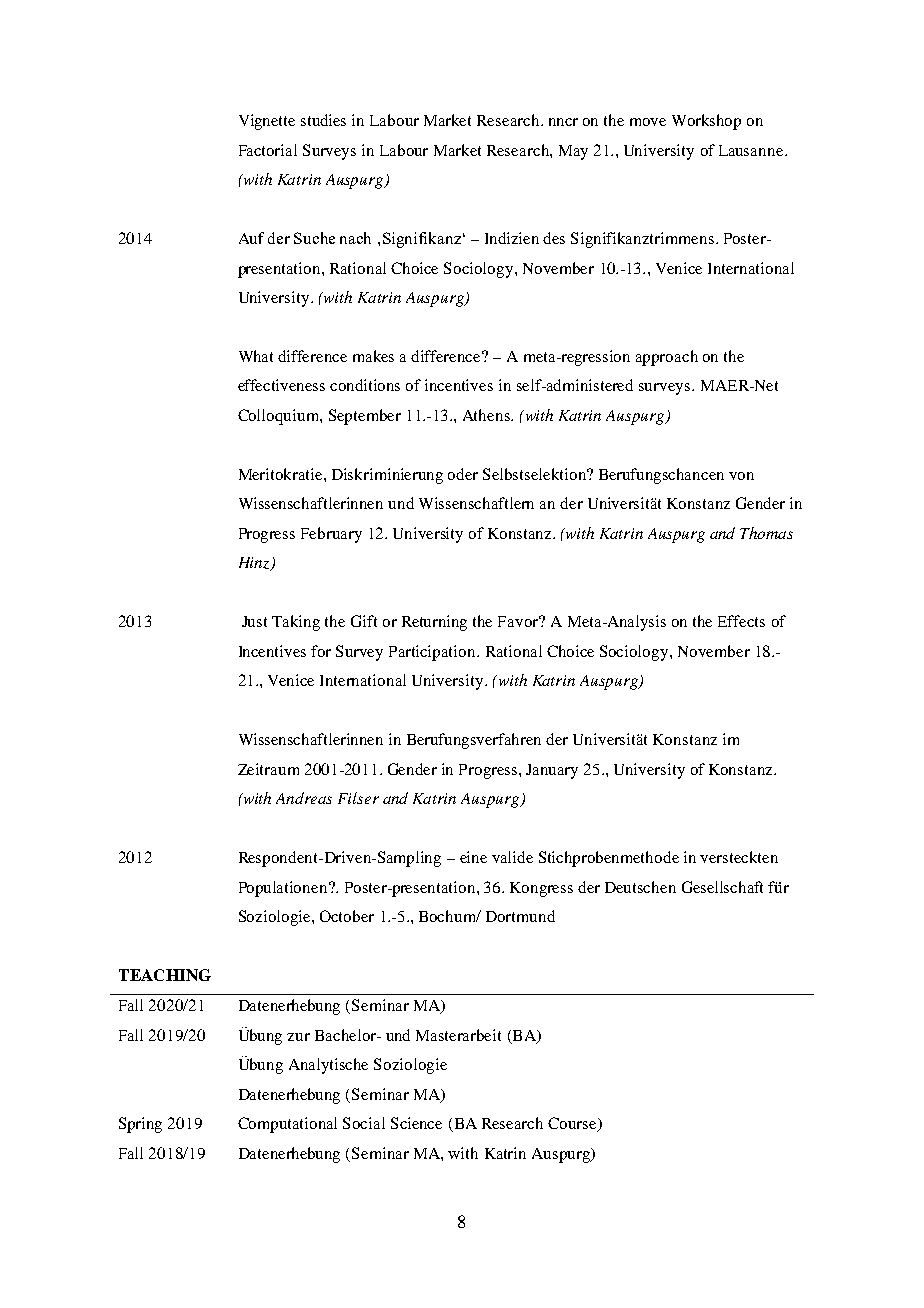  I want to click on Science, so click(416, 1123).
